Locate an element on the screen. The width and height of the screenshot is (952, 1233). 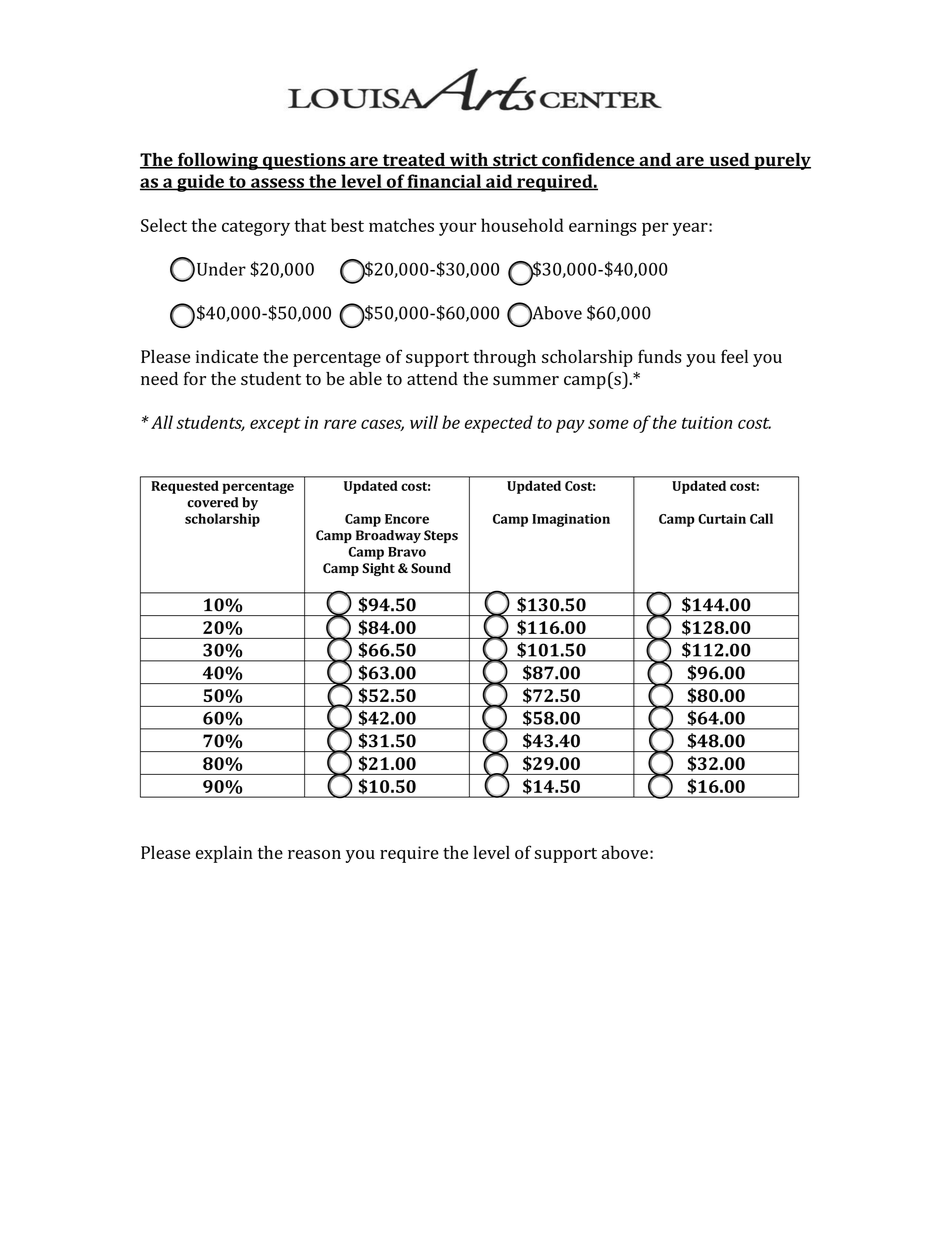
reason is located at coordinates (314, 854).
